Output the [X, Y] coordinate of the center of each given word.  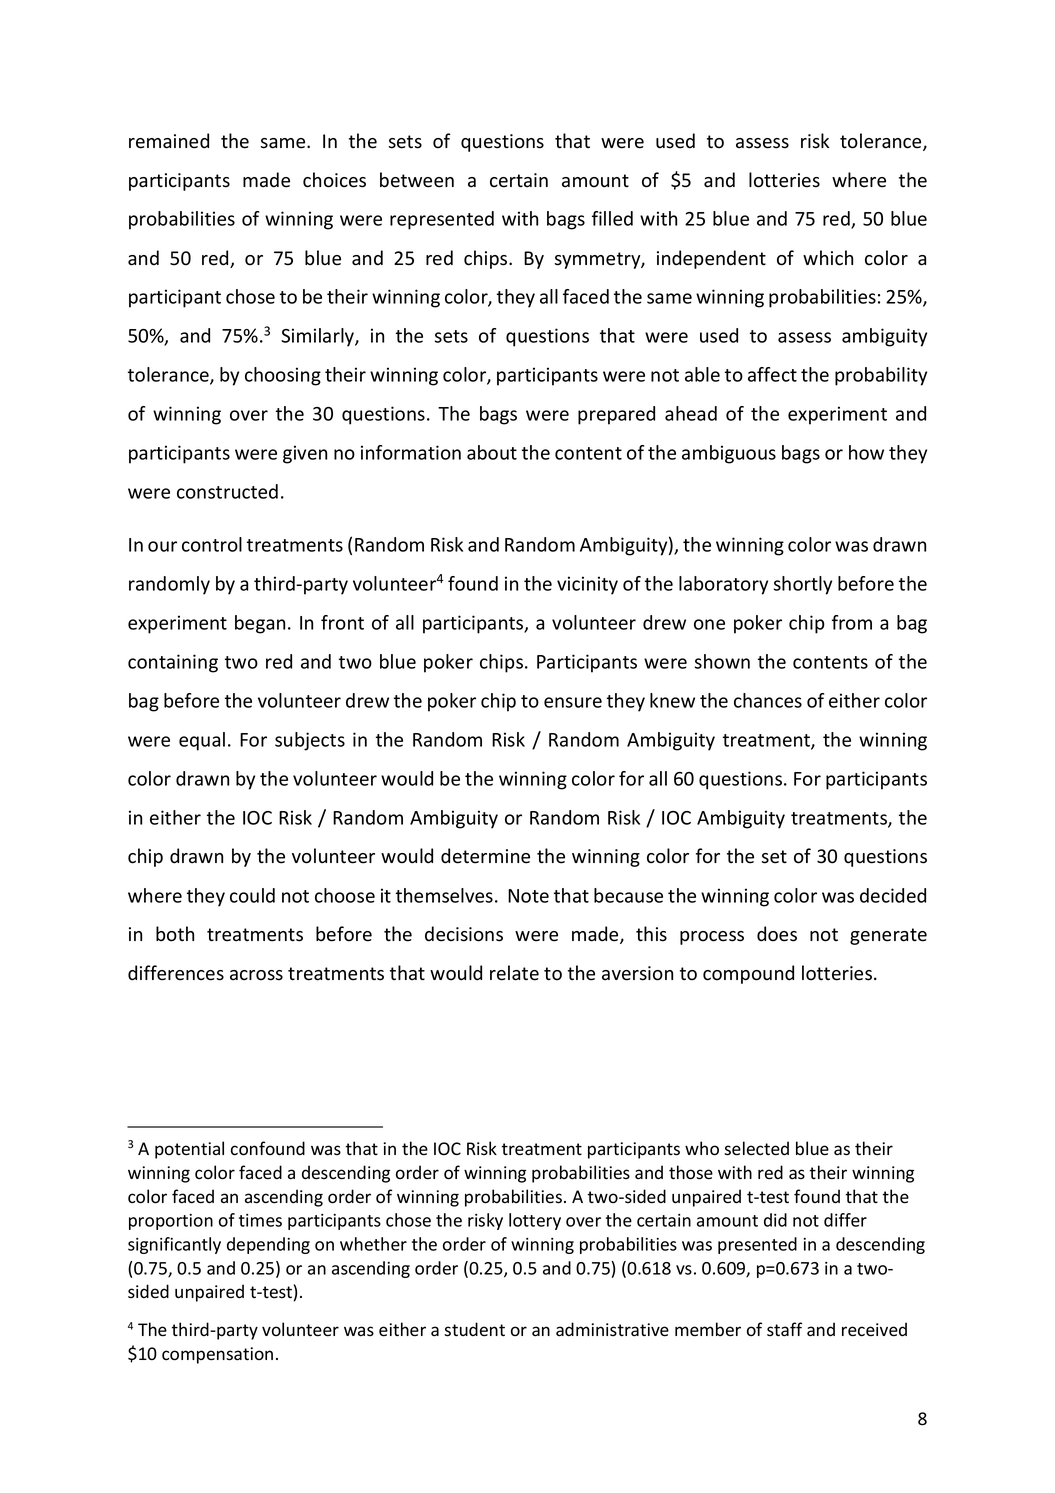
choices [334, 180]
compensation [217, 1355]
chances [768, 700]
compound [748, 974]
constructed [227, 491]
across [256, 975]
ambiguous [729, 454]
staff [784, 1329]
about [492, 452]
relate [514, 973]
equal [202, 741]
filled [612, 218]
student [474, 1329]
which [828, 258]
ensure [573, 702]
